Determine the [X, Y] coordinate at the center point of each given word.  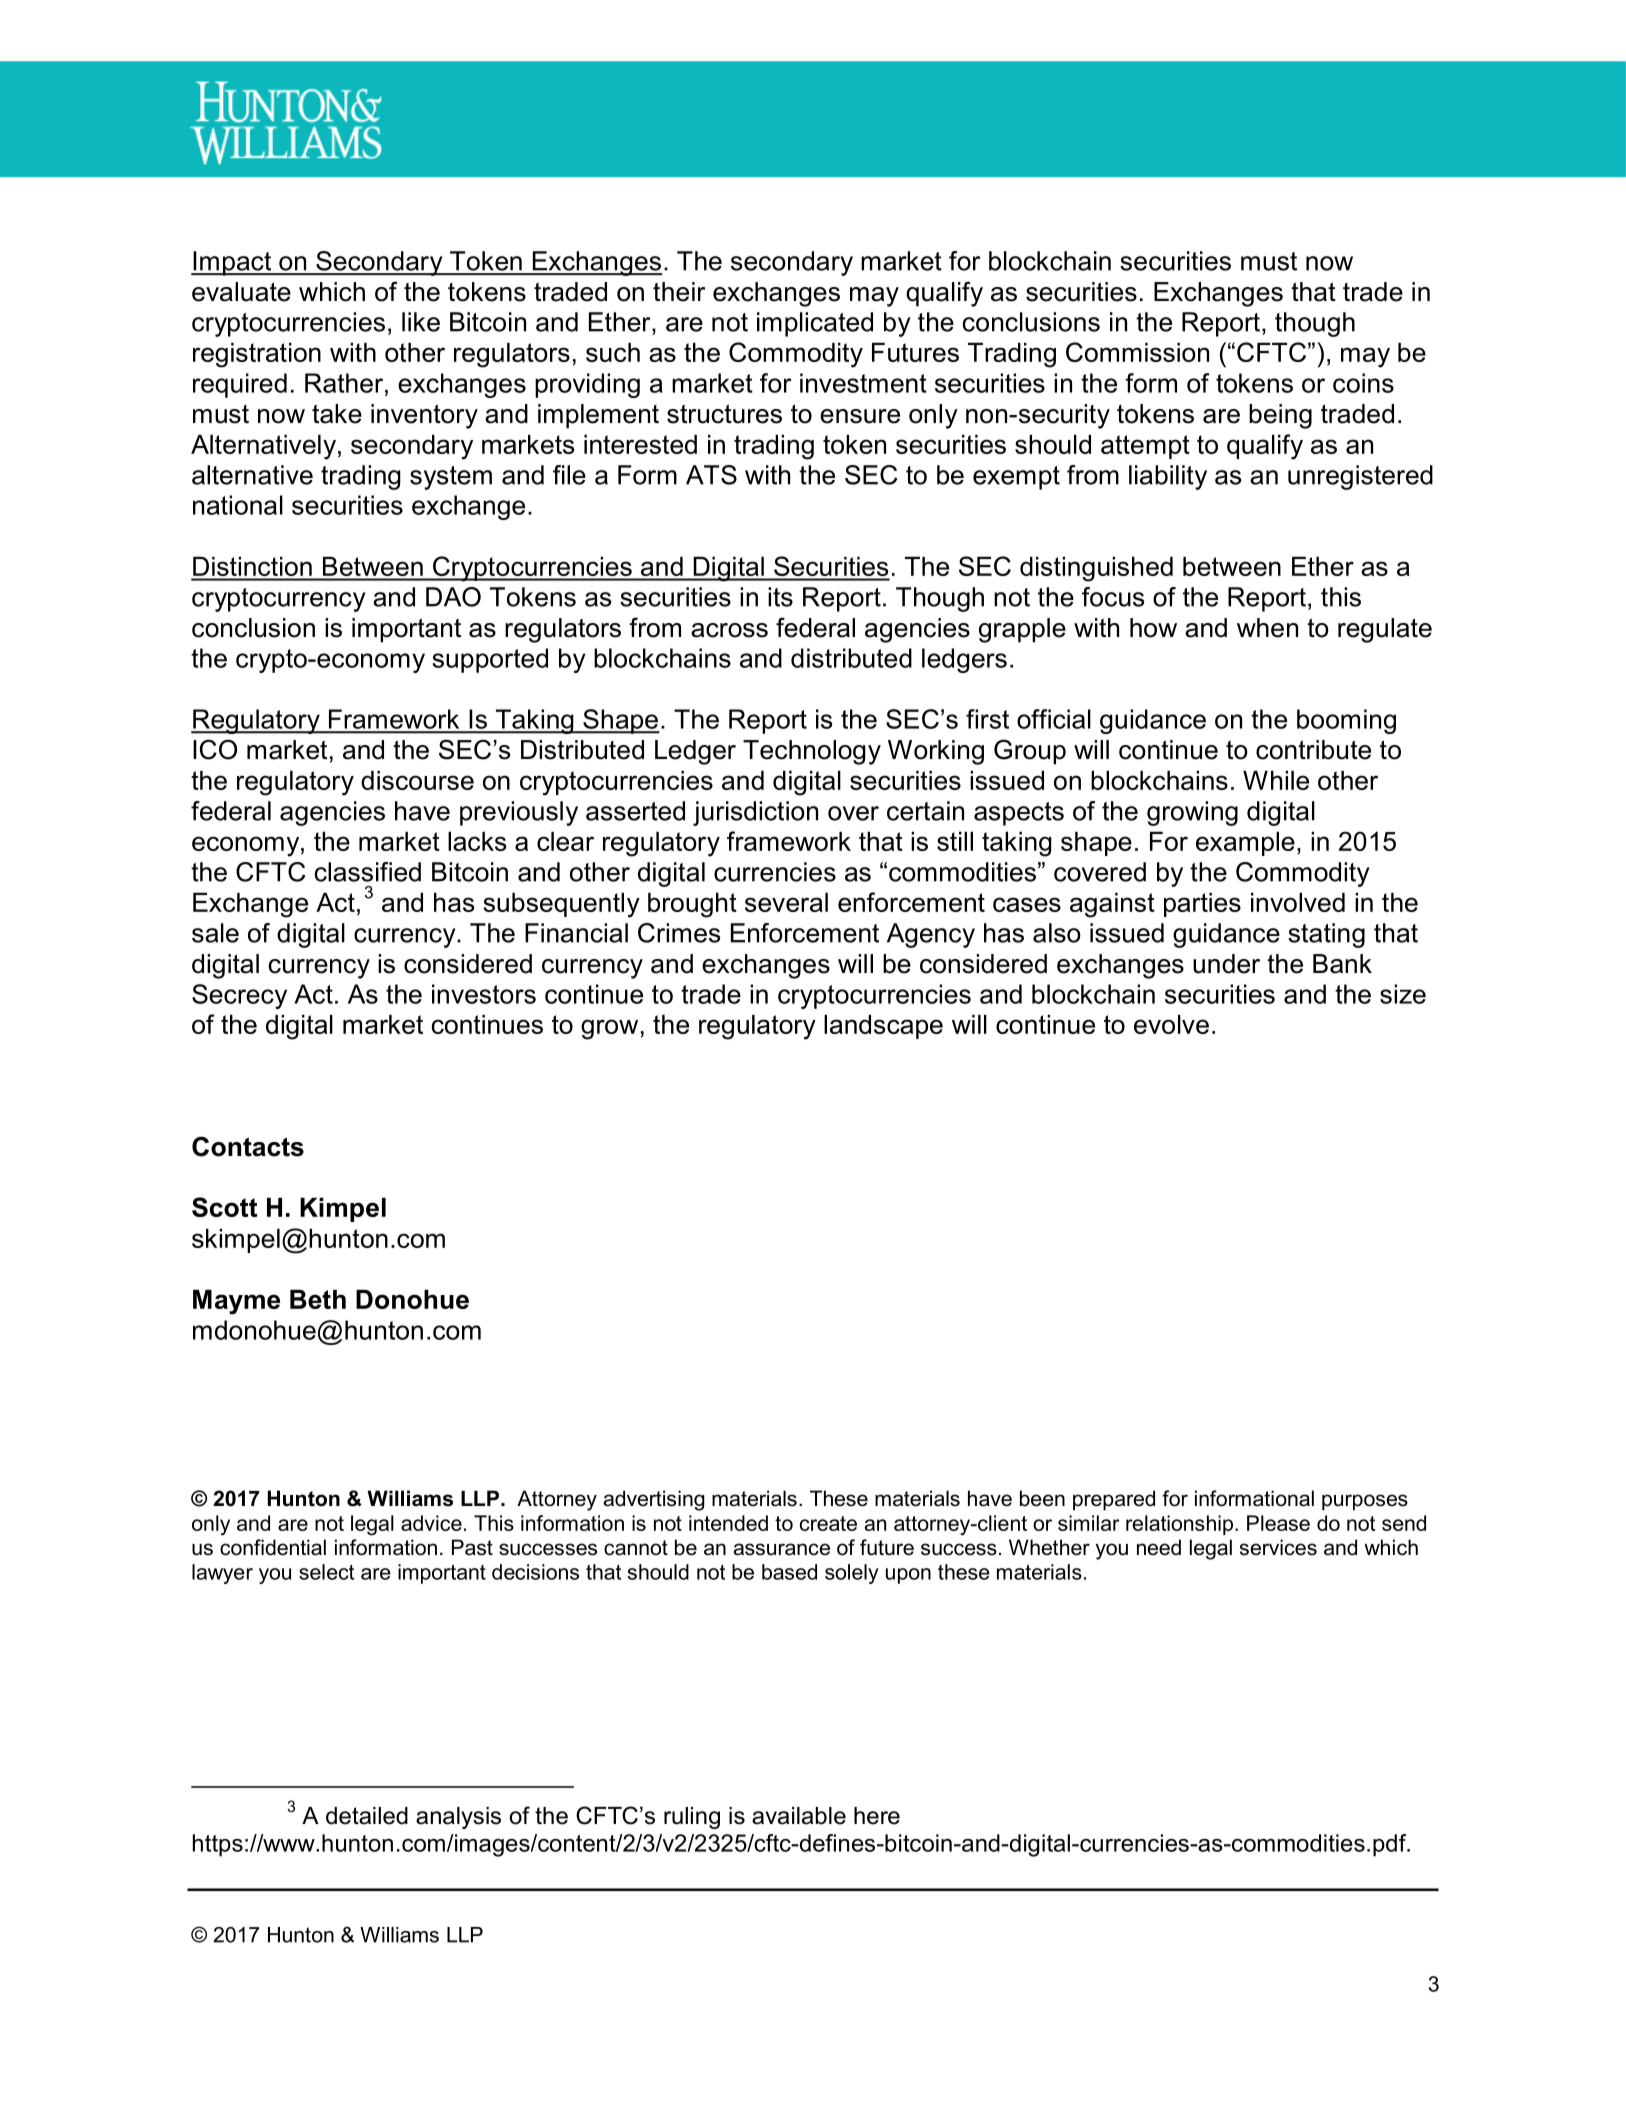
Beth [318, 1299]
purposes [1365, 1502]
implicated [815, 324]
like [421, 322]
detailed [367, 1816]
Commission [1137, 352]
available [799, 1816]
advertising [654, 1500]
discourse [417, 780]
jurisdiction [755, 813]
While [1276, 780]
